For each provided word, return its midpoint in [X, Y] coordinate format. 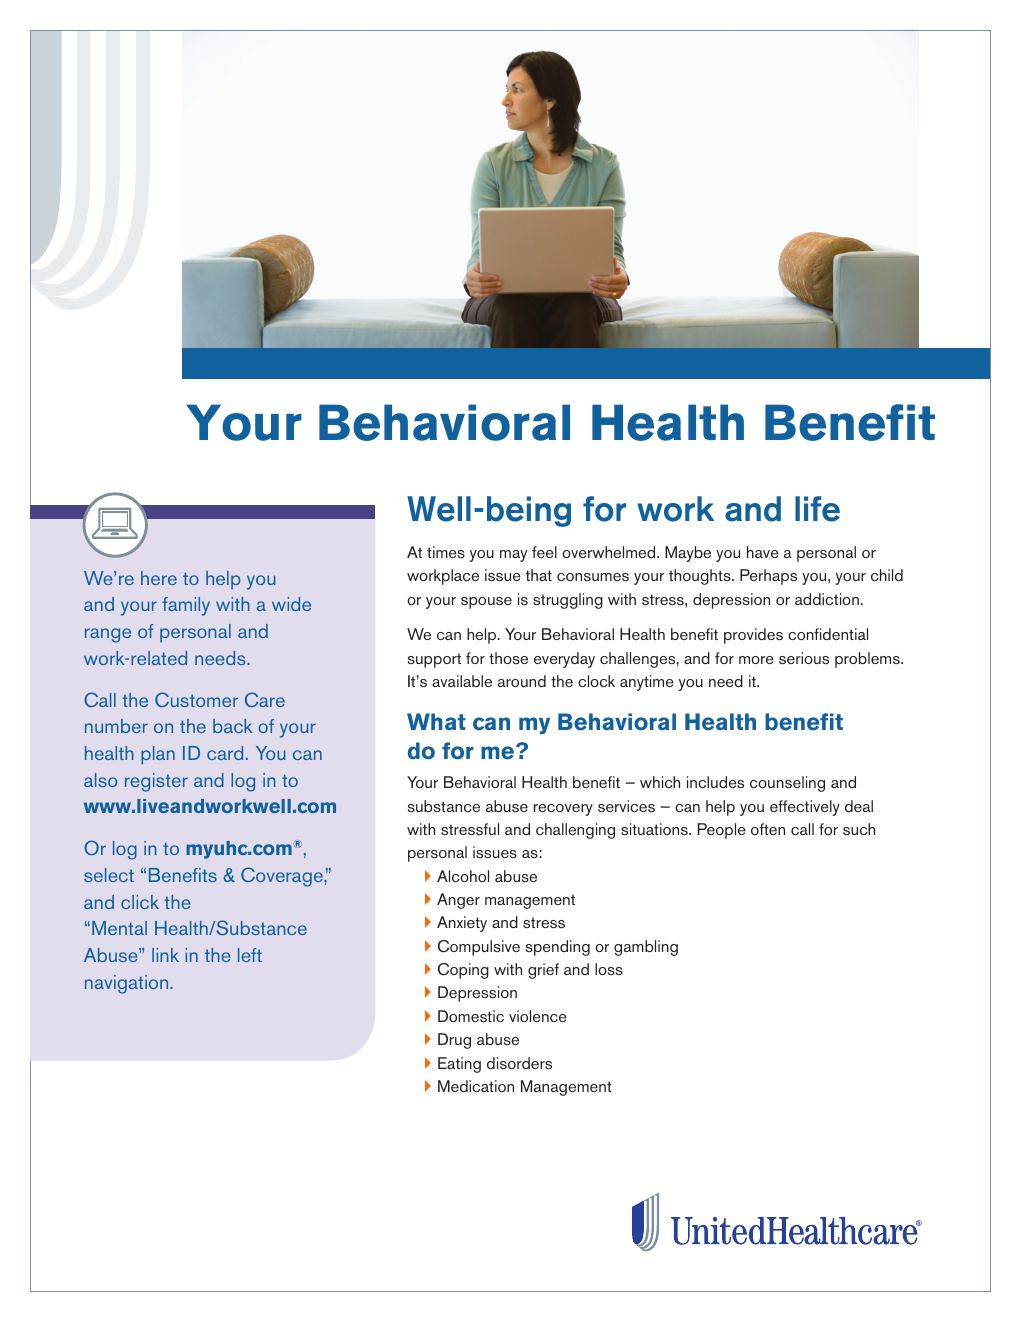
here [159, 578]
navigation [128, 984]
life [817, 509]
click [140, 902]
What [436, 721]
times [446, 552]
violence [538, 1016]
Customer [196, 699]
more [756, 660]
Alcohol [463, 876]
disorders [519, 1063]
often [768, 829]
